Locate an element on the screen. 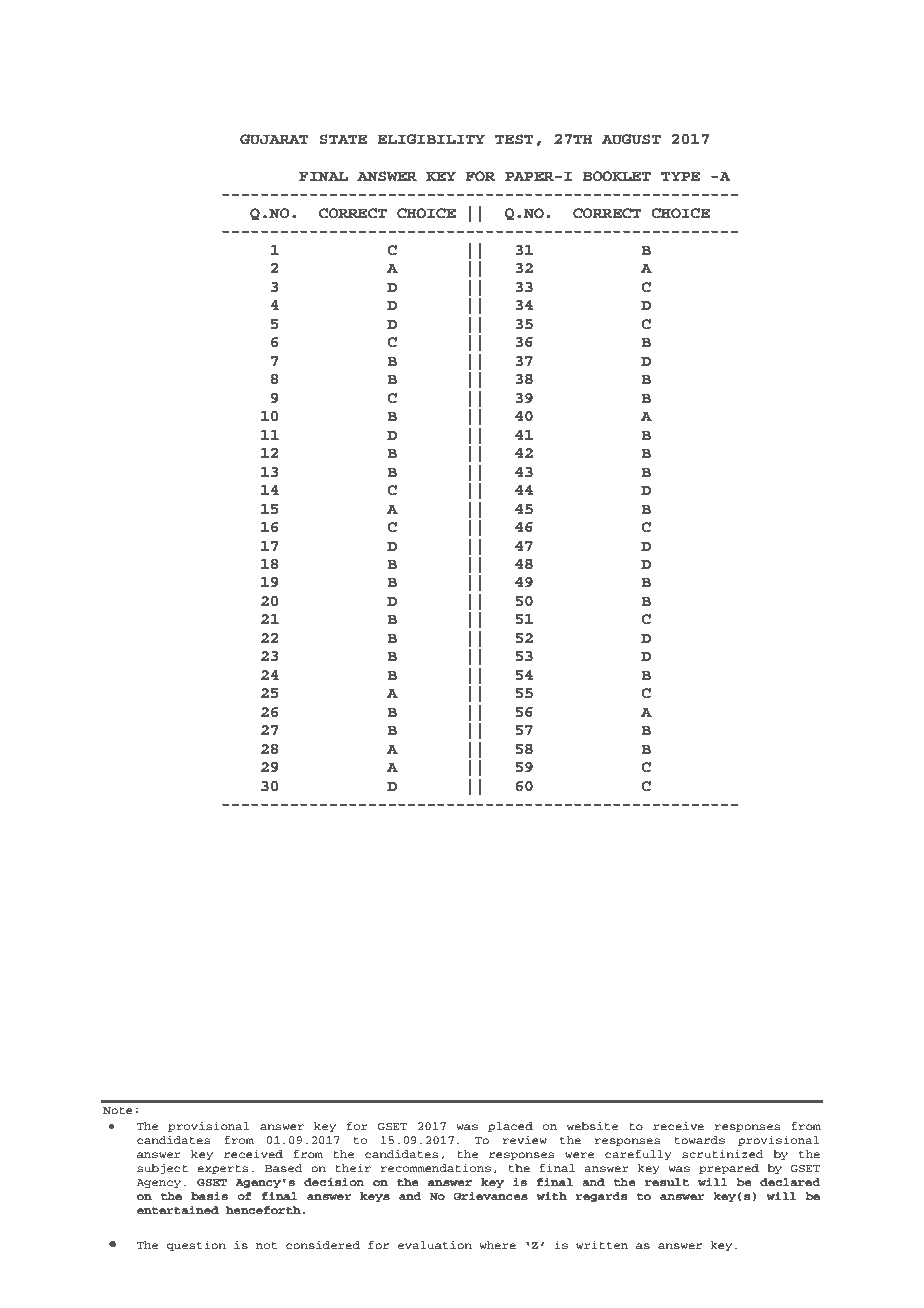 The width and height of the screenshot is (924, 1308). entertained is located at coordinates (178, 1209).
